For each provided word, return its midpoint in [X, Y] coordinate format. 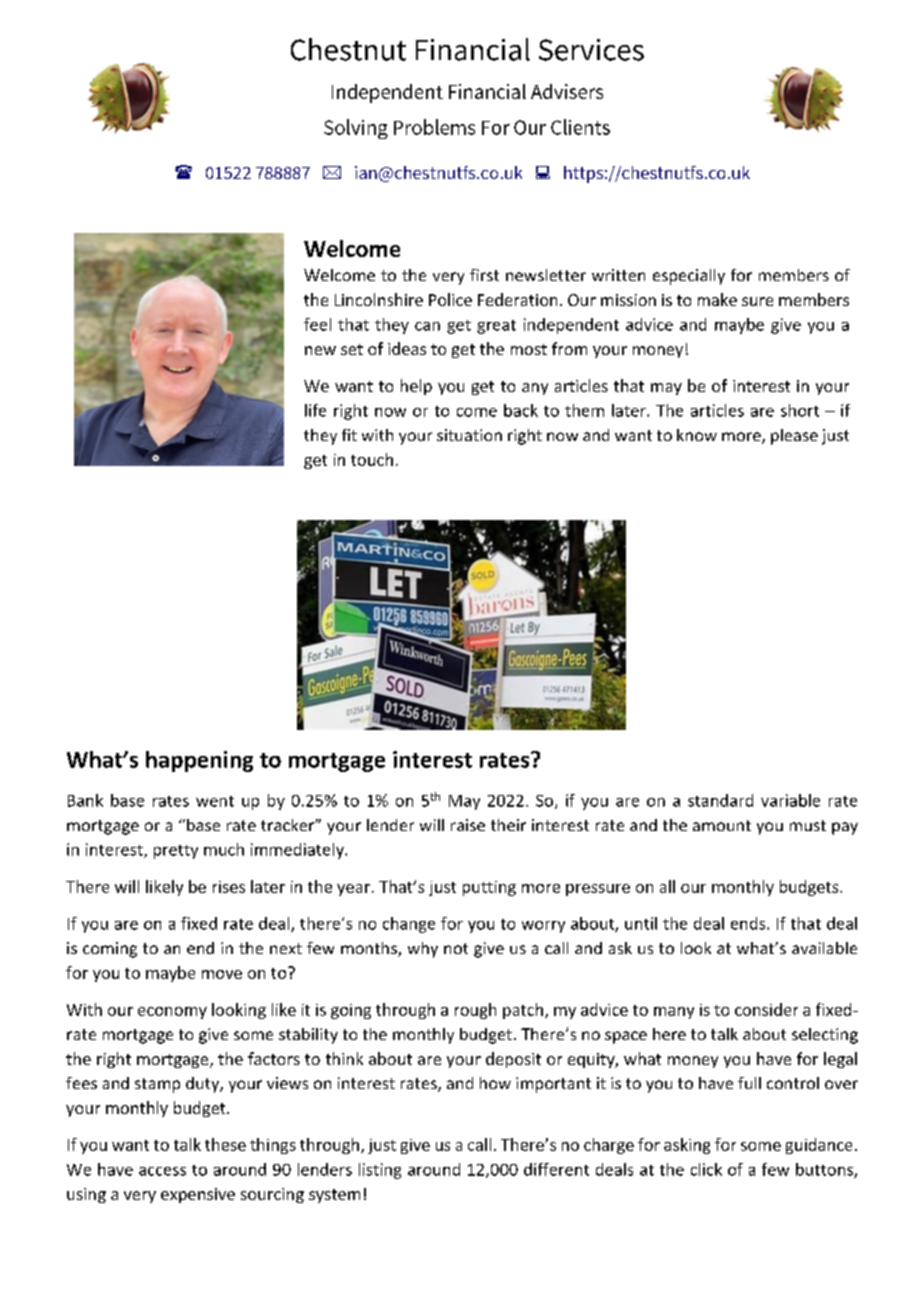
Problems [434, 127]
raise [468, 825]
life [315, 410]
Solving [356, 129]
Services [591, 50]
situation [469, 435]
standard [720, 800]
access [162, 1171]
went [215, 801]
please [794, 437]
